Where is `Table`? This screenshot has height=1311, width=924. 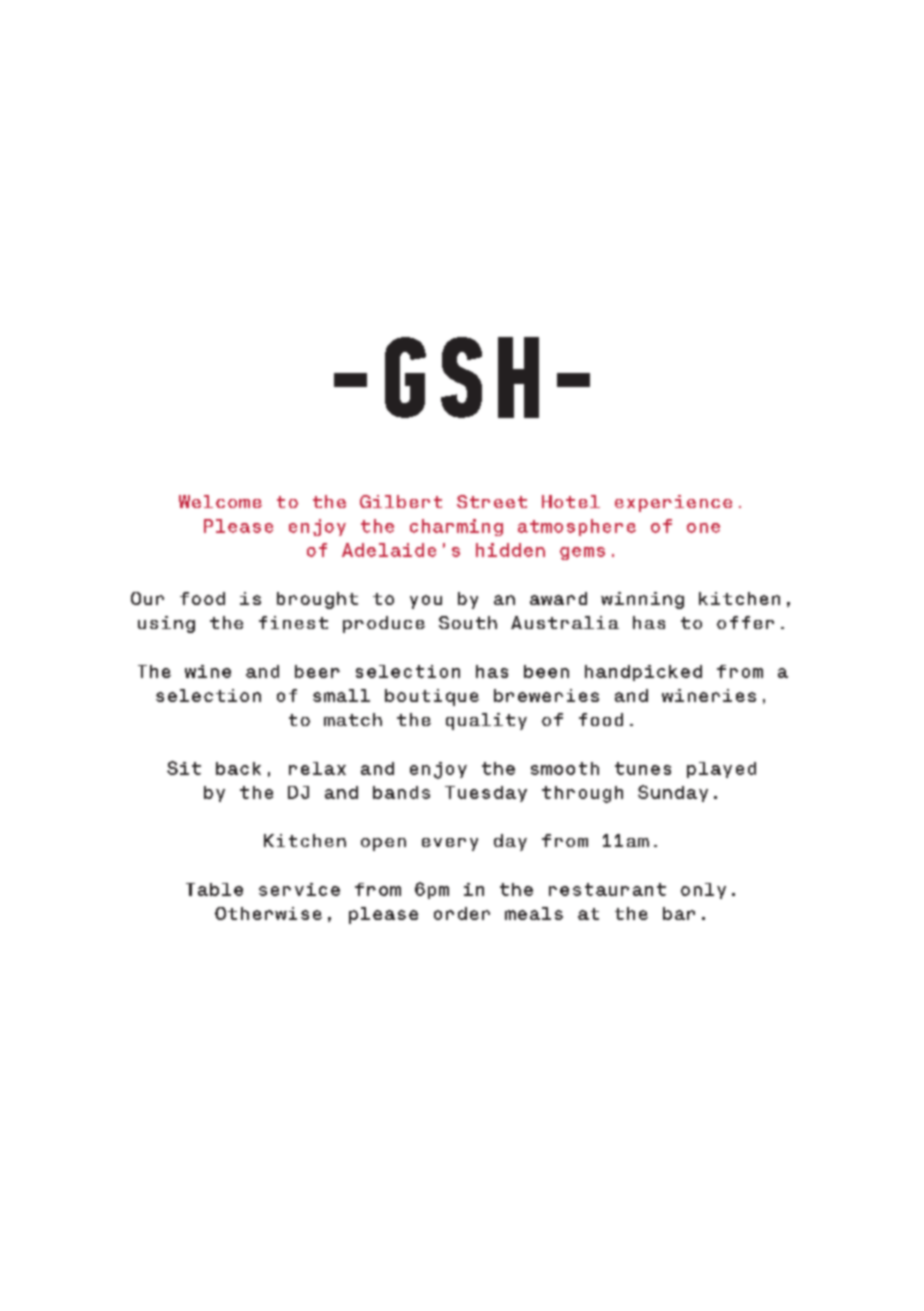 Table is located at coordinates (214, 889).
